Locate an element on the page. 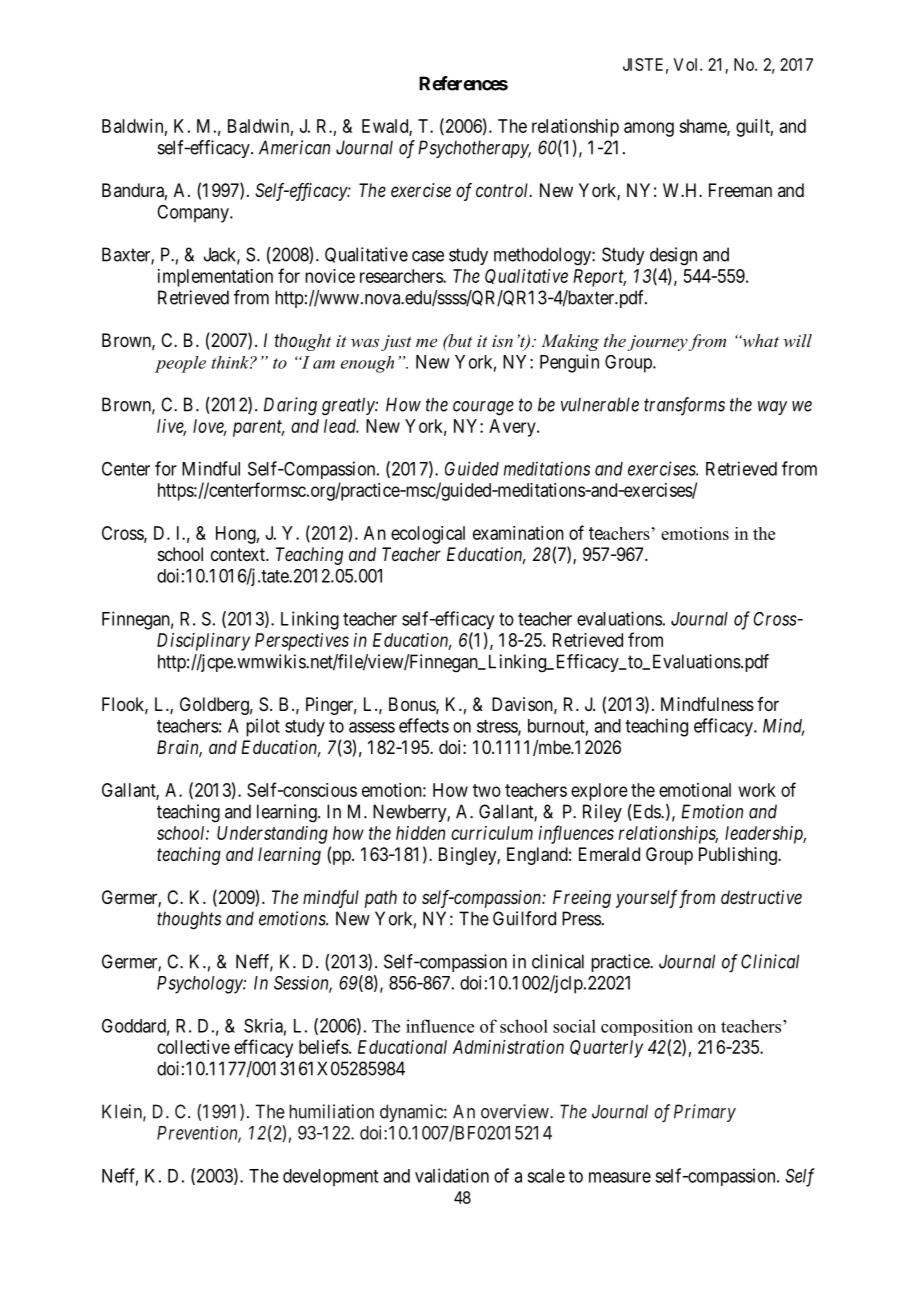  examination is located at coordinates (518, 533).
